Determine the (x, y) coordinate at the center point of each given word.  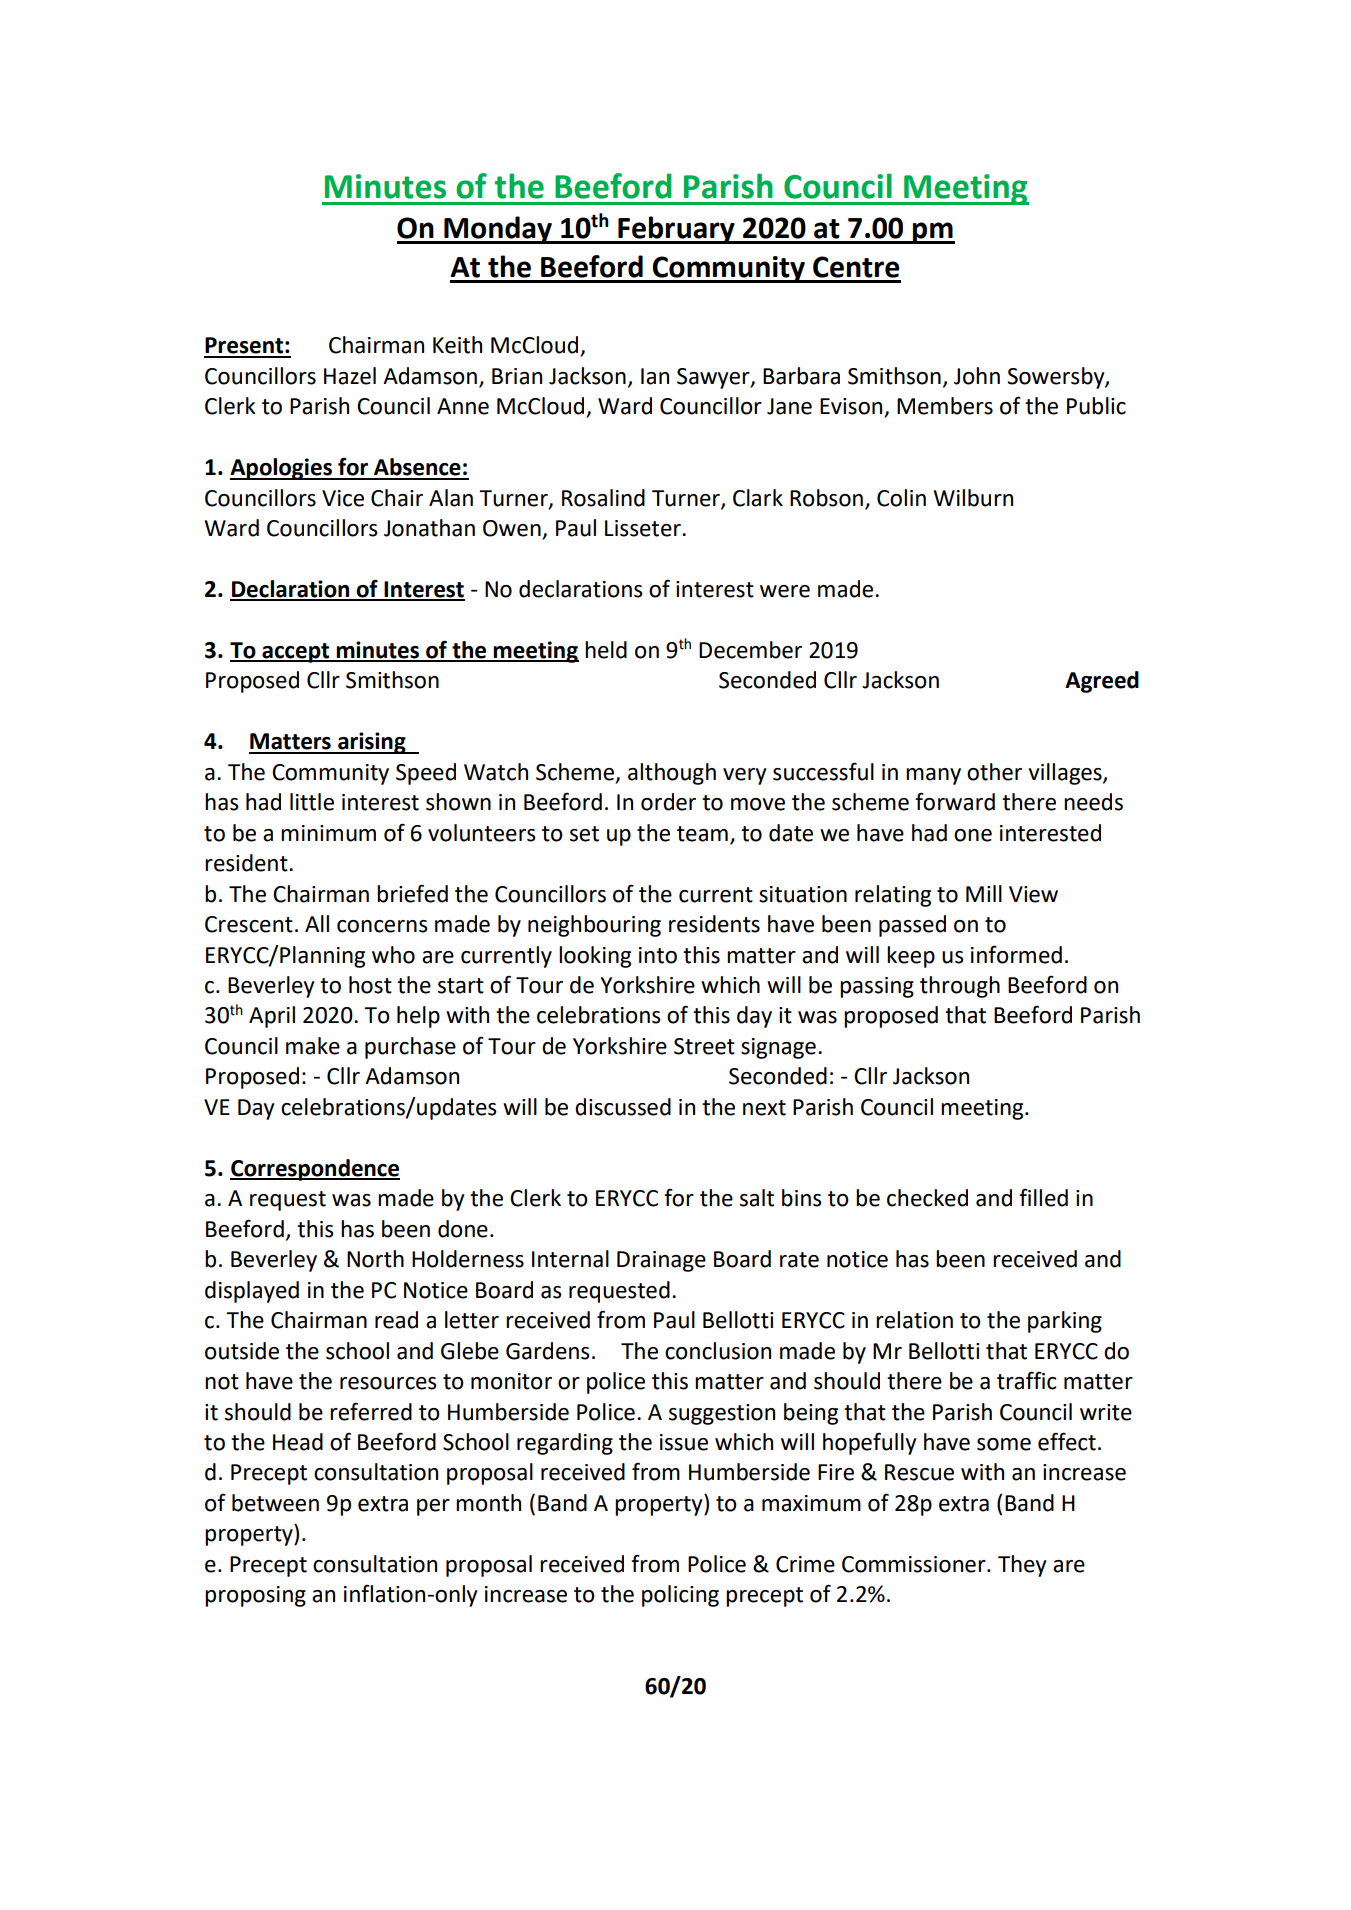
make (313, 1046)
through (960, 987)
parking (1065, 1322)
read (396, 1320)
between (275, 1503)
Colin (901, 498)
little (312, 802)
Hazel (350, 376)
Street (704, 1046)
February (676, 230)
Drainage (661, 1261)
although (672, 774)
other (994, 772)
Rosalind (603, 498)
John (977, 376)
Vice (343, 498)
